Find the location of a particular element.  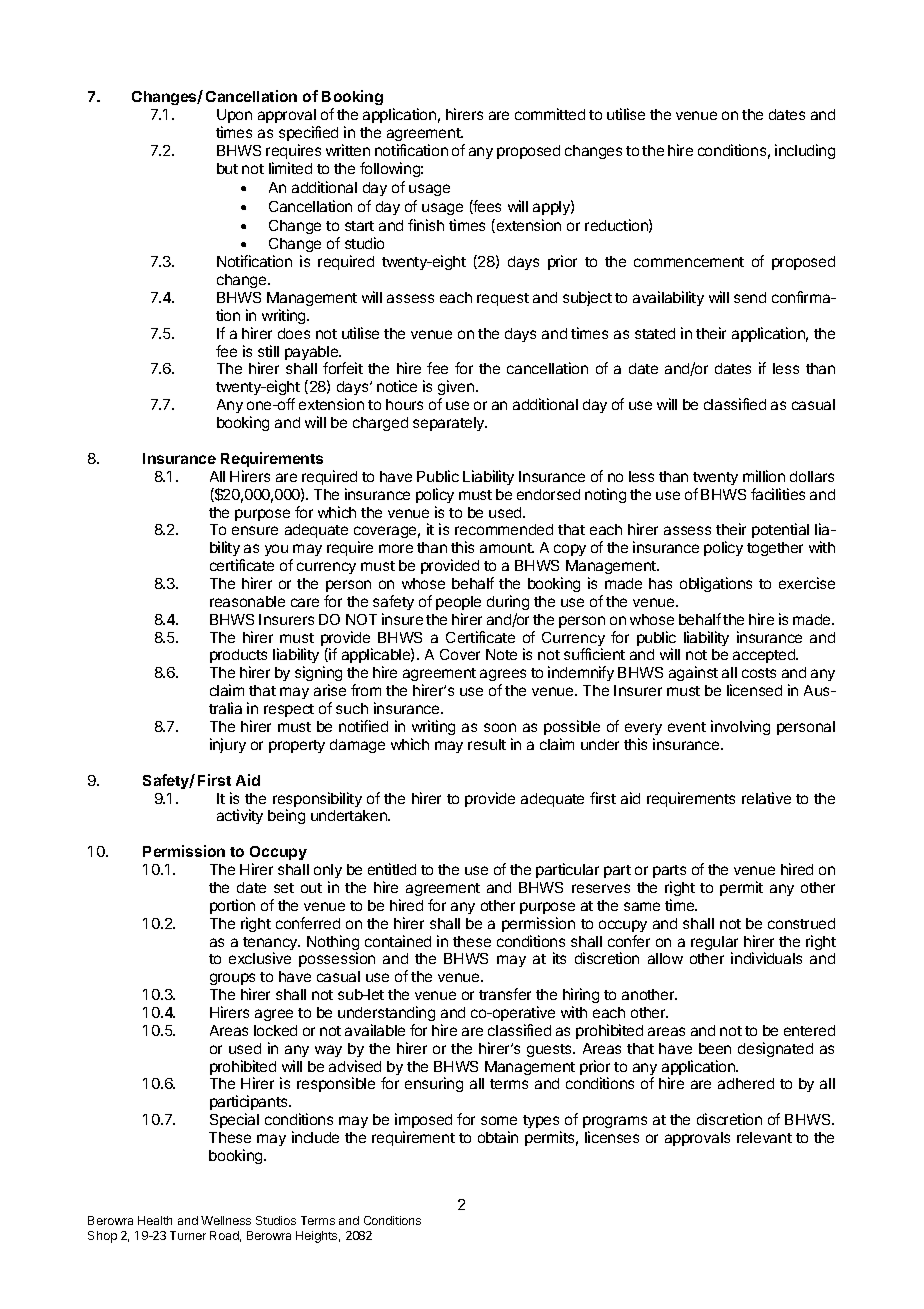

including is located at coordinates (805, 151).
